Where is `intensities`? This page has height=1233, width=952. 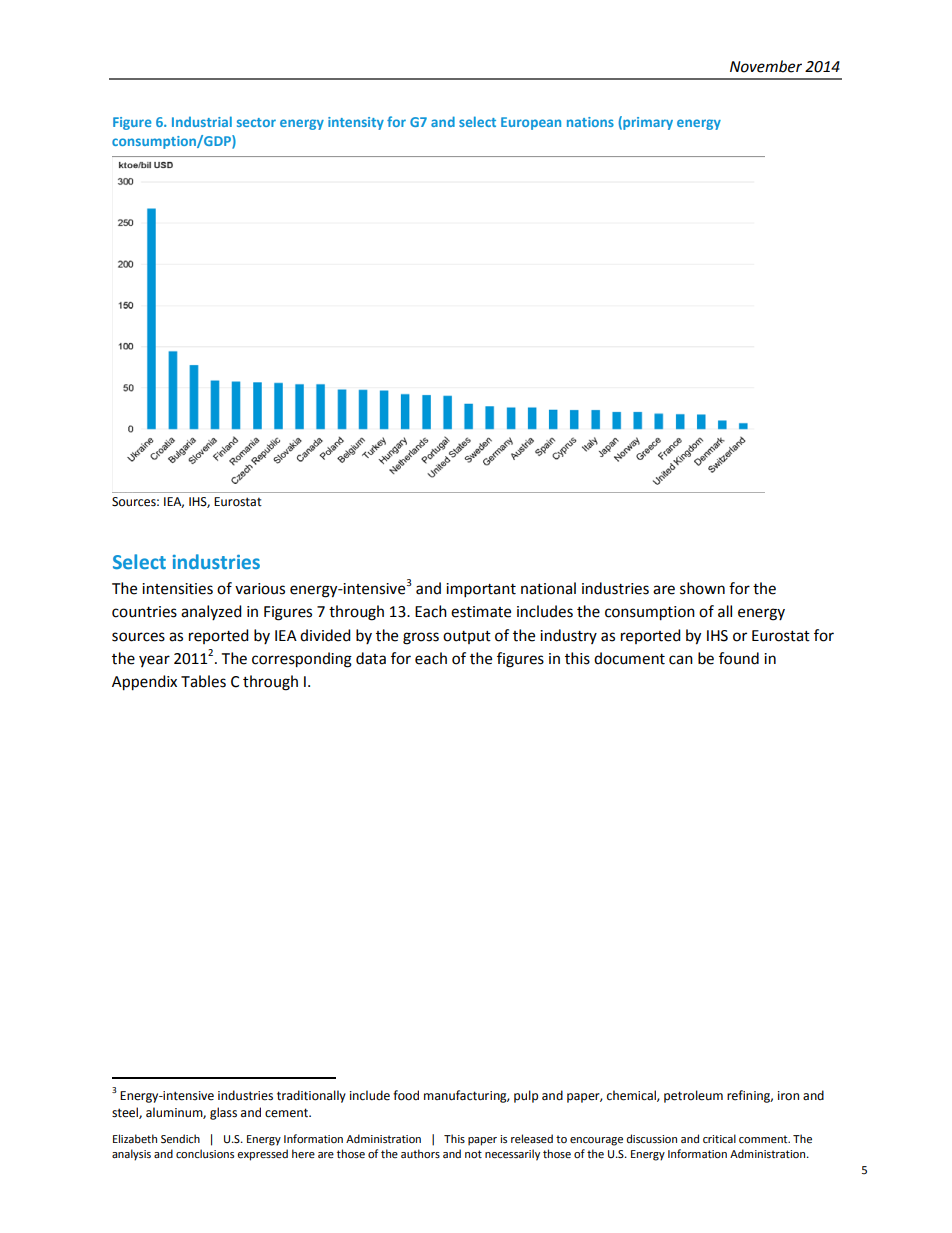
intensities is located at coordinates (177, 589).
